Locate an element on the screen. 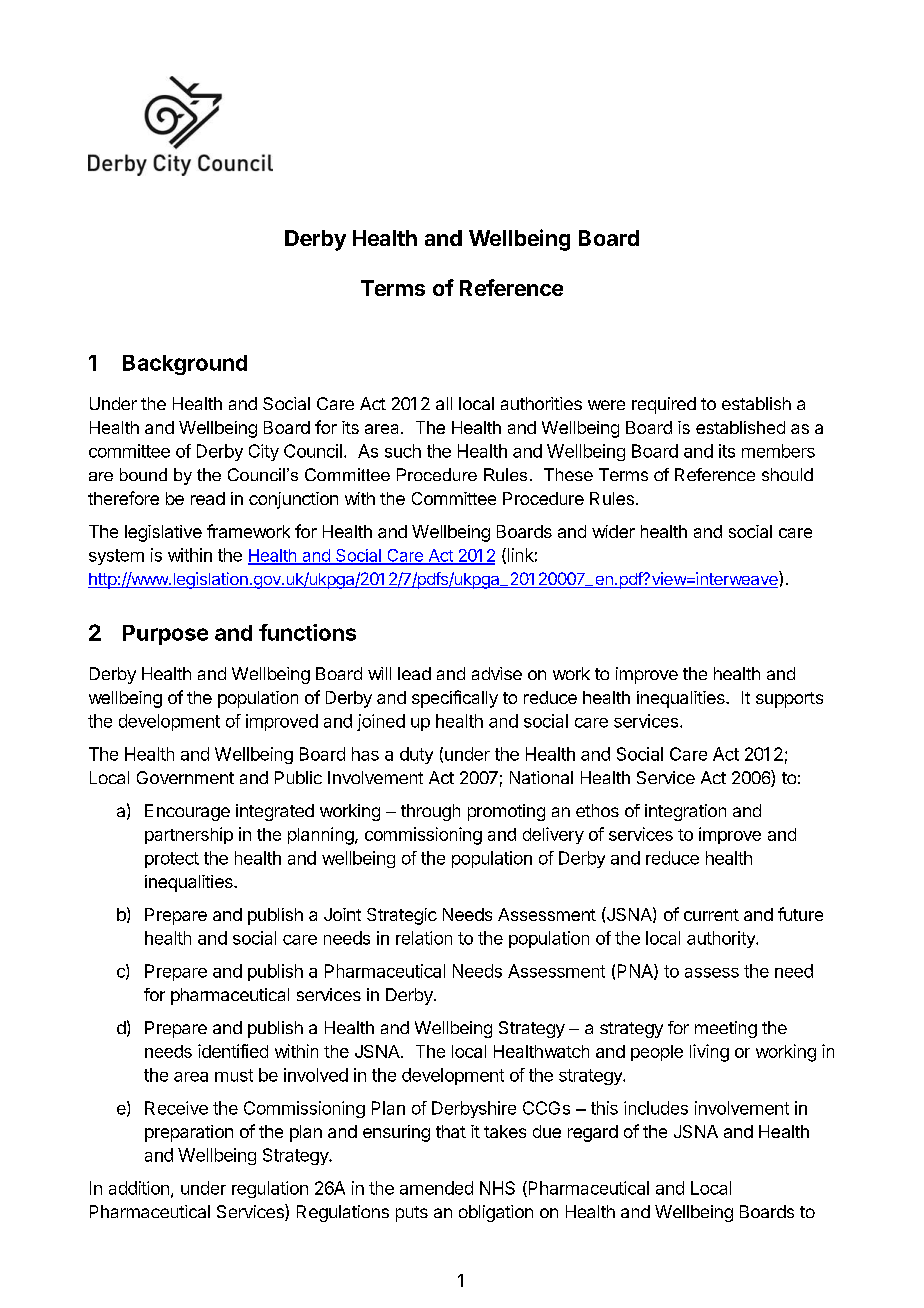  wider is located at coordinates (613, 531).
